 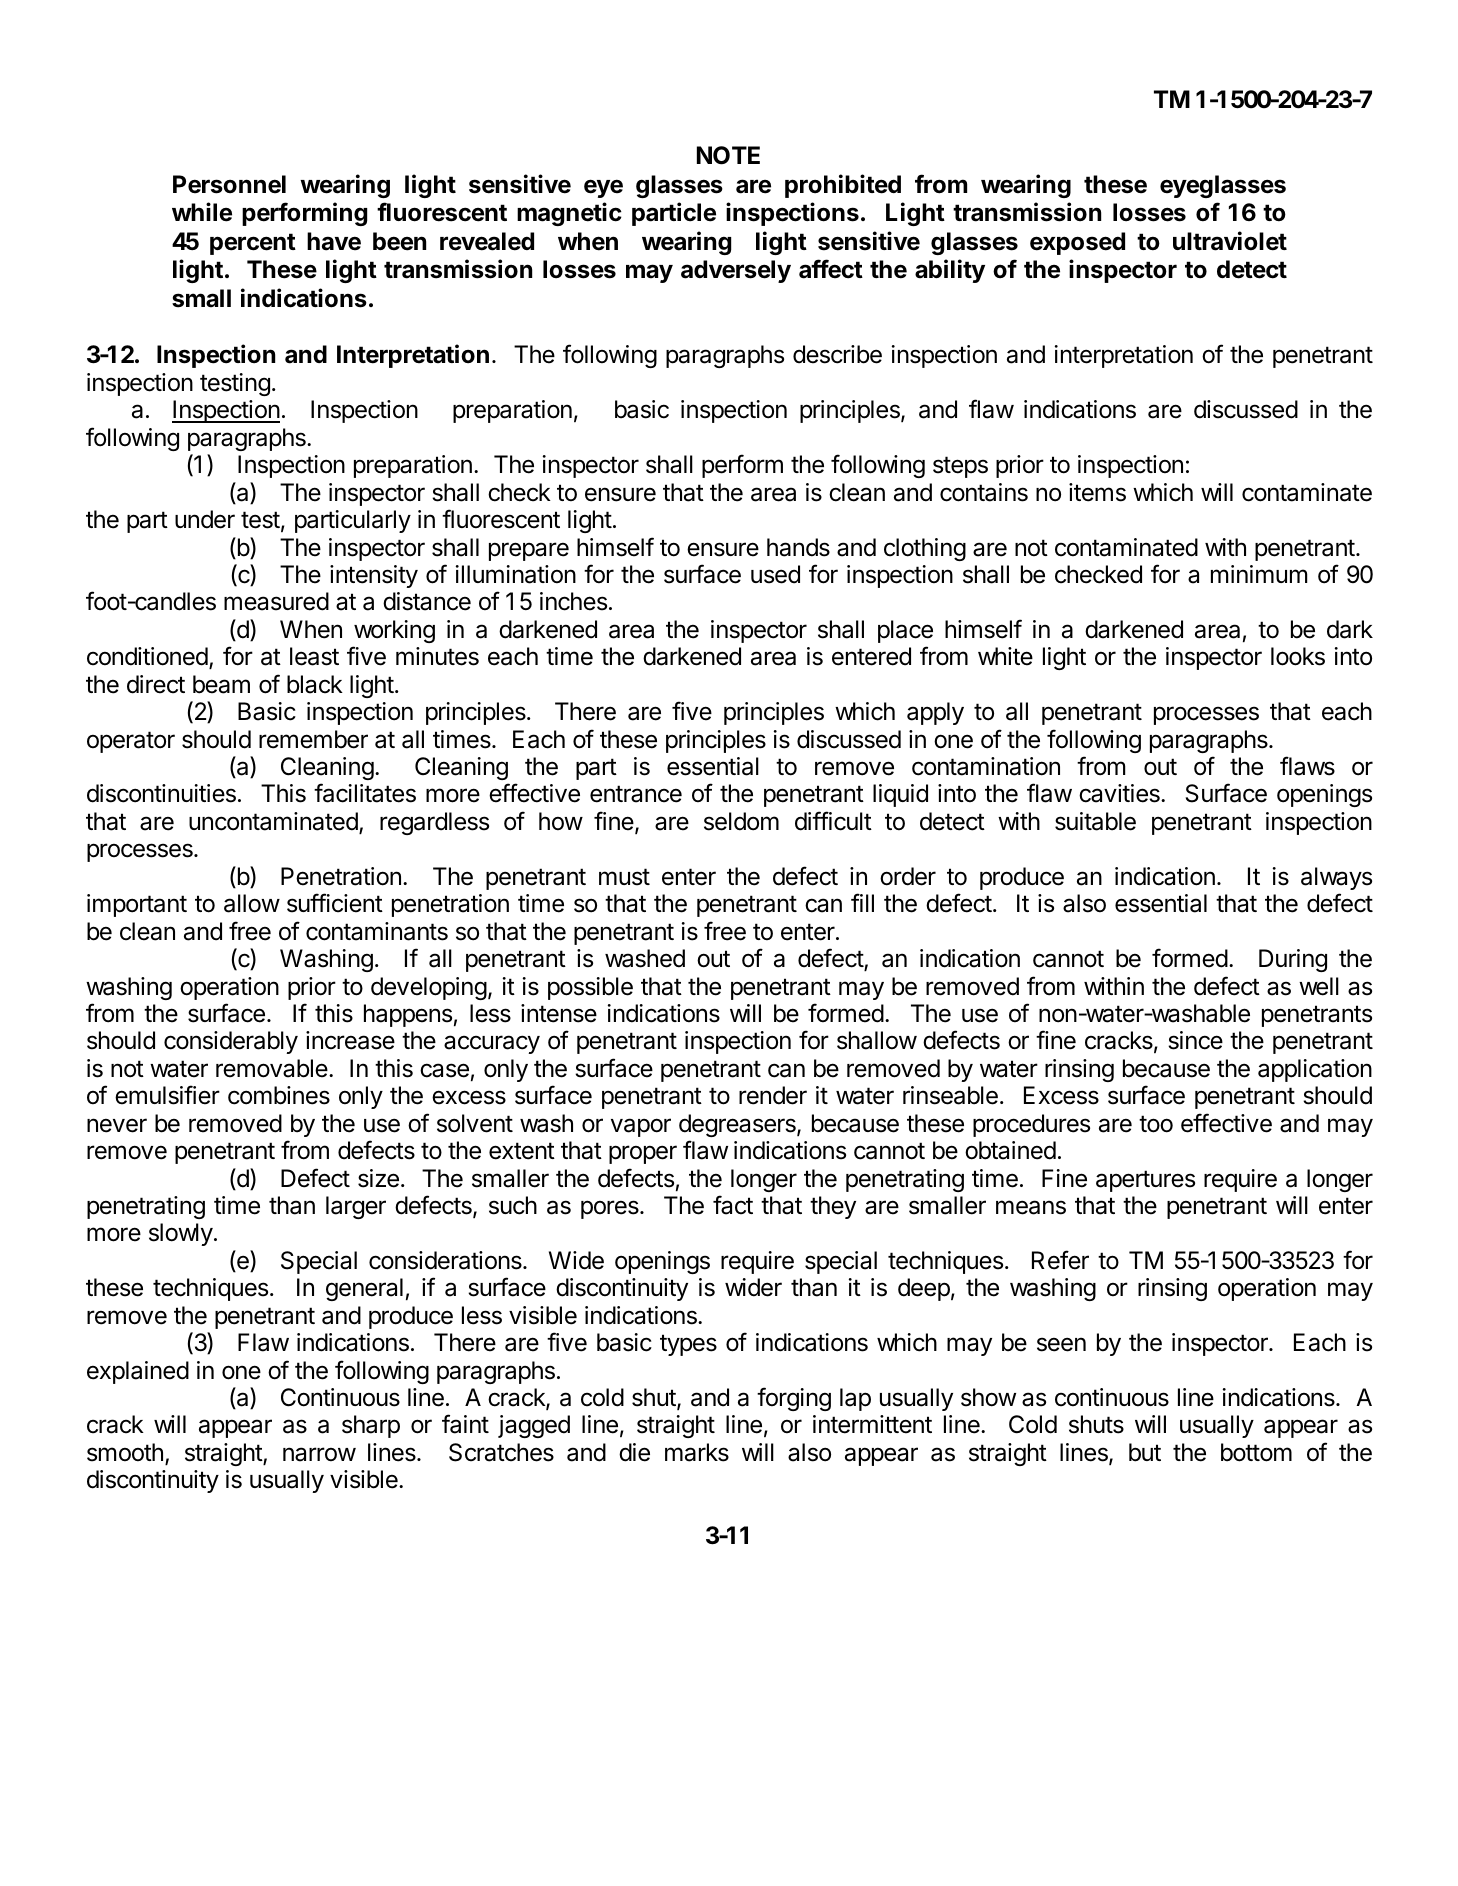 What do you see at coordinates (1156, 1124) in the image?
I see `too` at bounding box center [1156, 1124].
